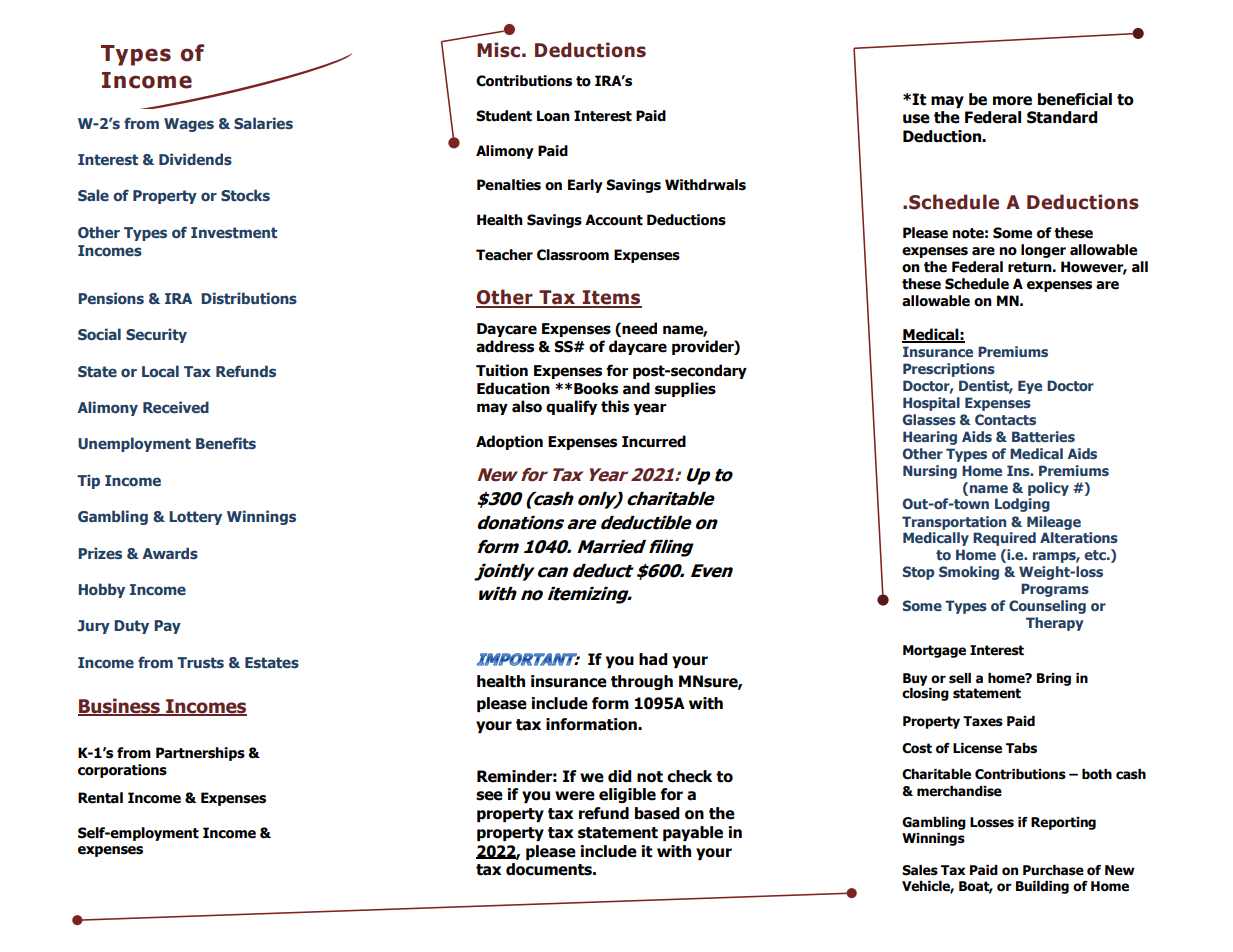 This document has width=1233, height=952. What do you see at coordinates (916, 119) in the document?
I see `use` at bounding box center [916, 119].
